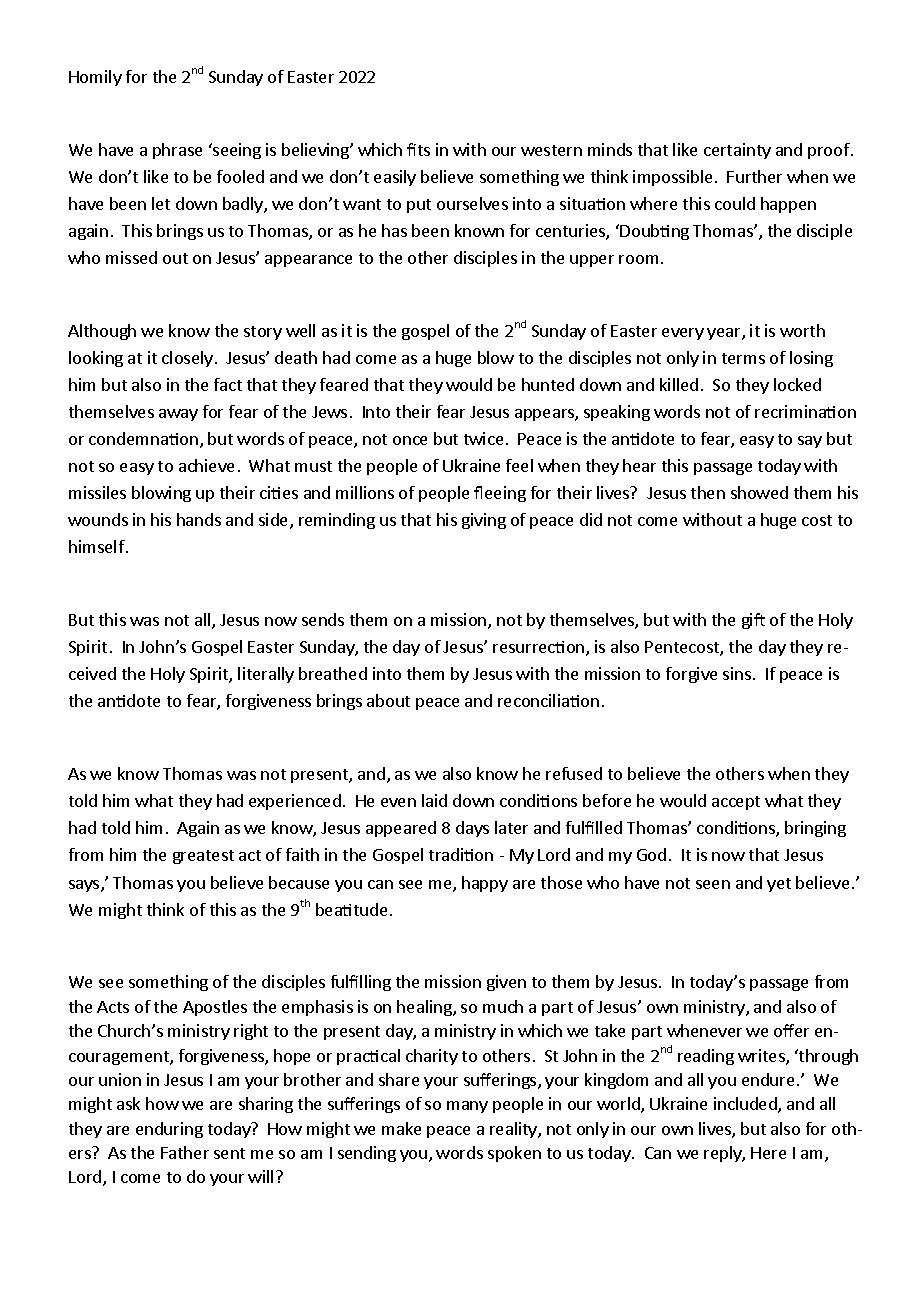 The height and width of the screenshot is (1308, 924). Describe the element at coordinates (540, 648) in the screenshot. I see `resurrection` at that location.
